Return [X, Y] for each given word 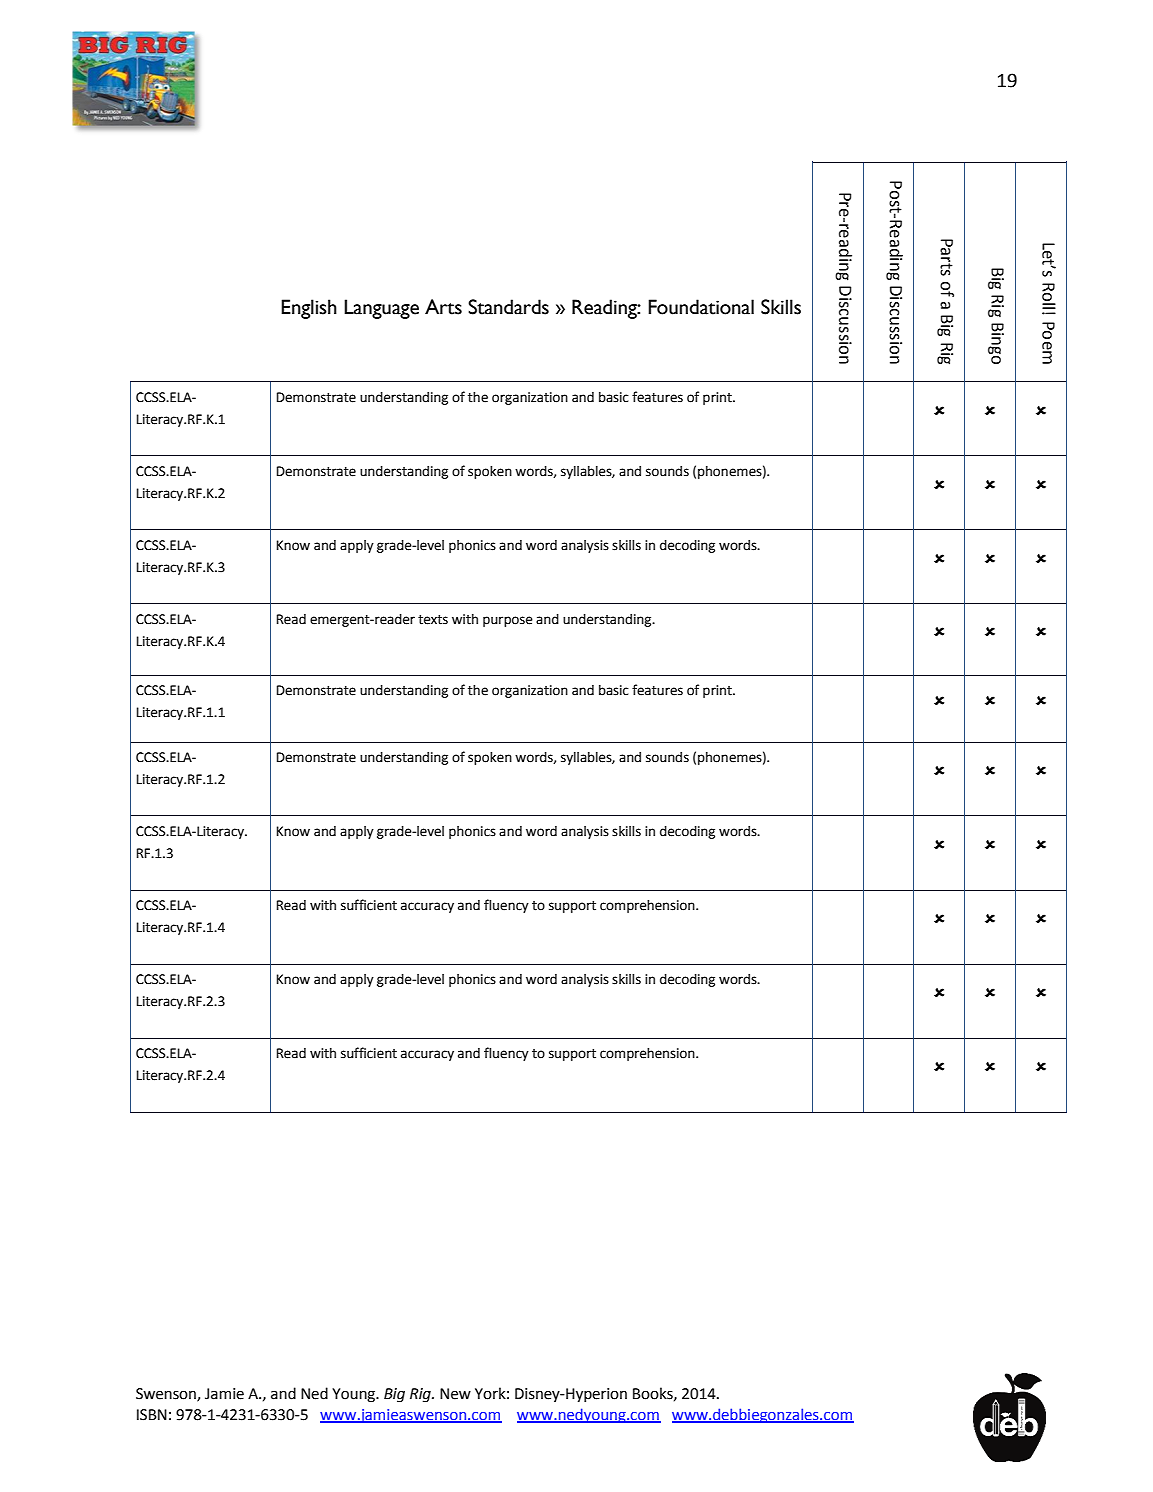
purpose [508, 621]
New [455, 1394]
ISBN [152, 1415]
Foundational [701, 307]
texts [433, 620]
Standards [508, 307]
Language [381, 309]
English [309, 309]
